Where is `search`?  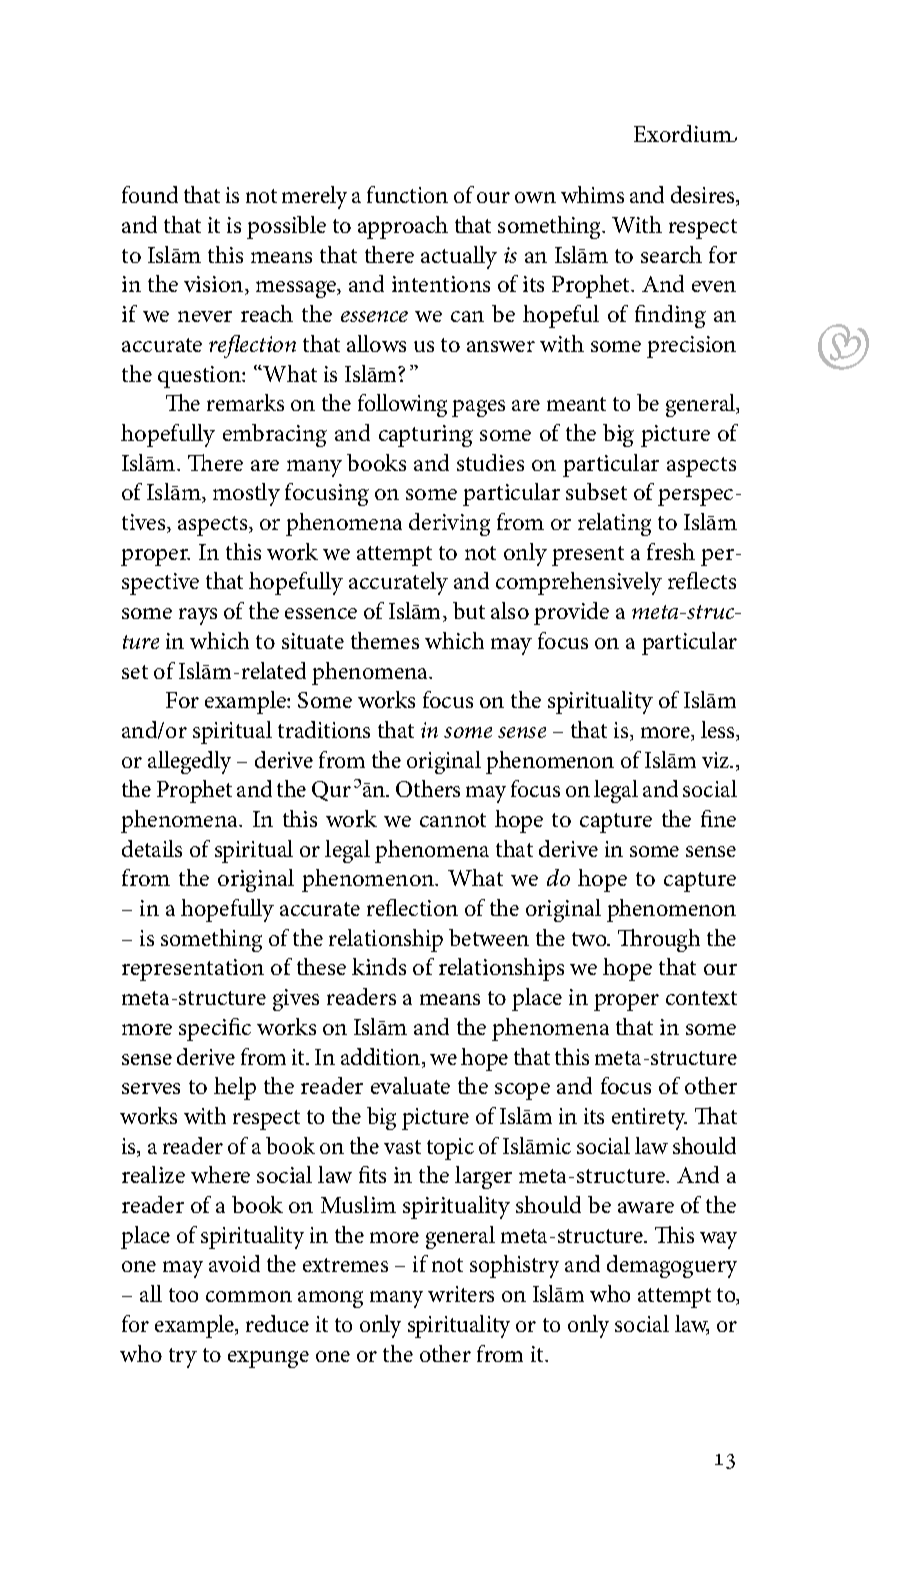 search is located at coordinates (671, 254).
